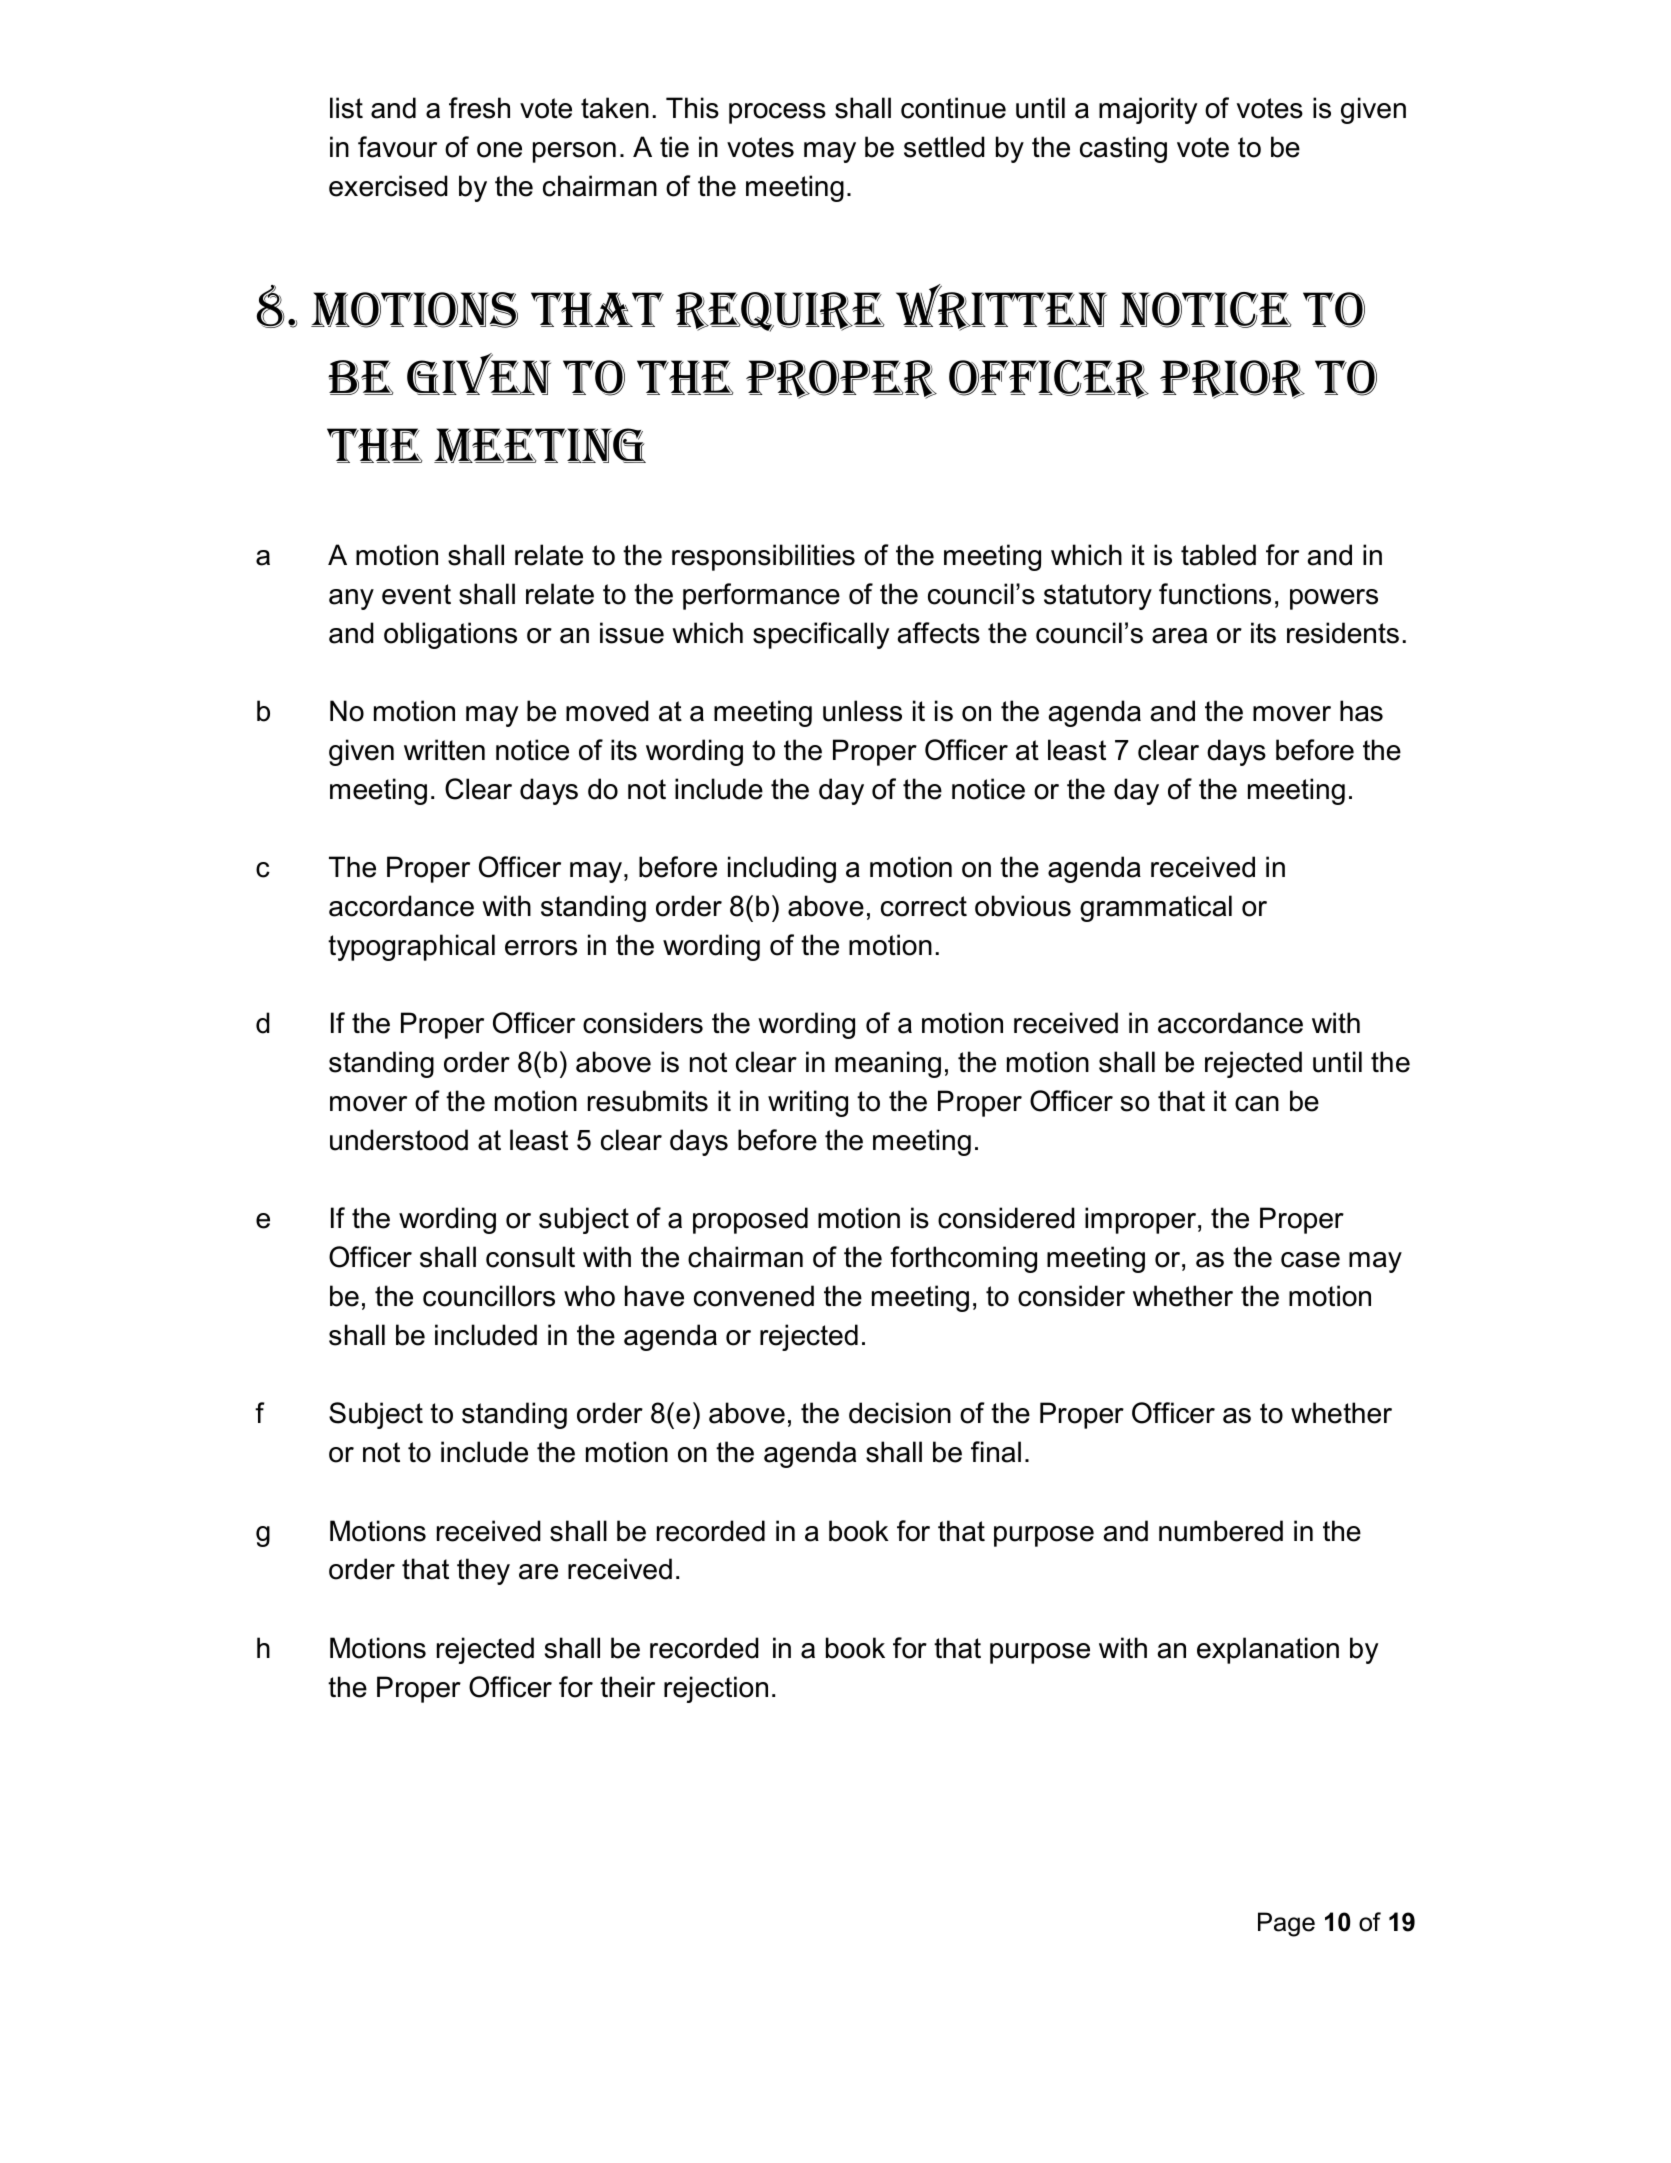  What do you see at coordinates (862, 711) in the screenshot?
I see `unless` at bounding box center [862, 711].
